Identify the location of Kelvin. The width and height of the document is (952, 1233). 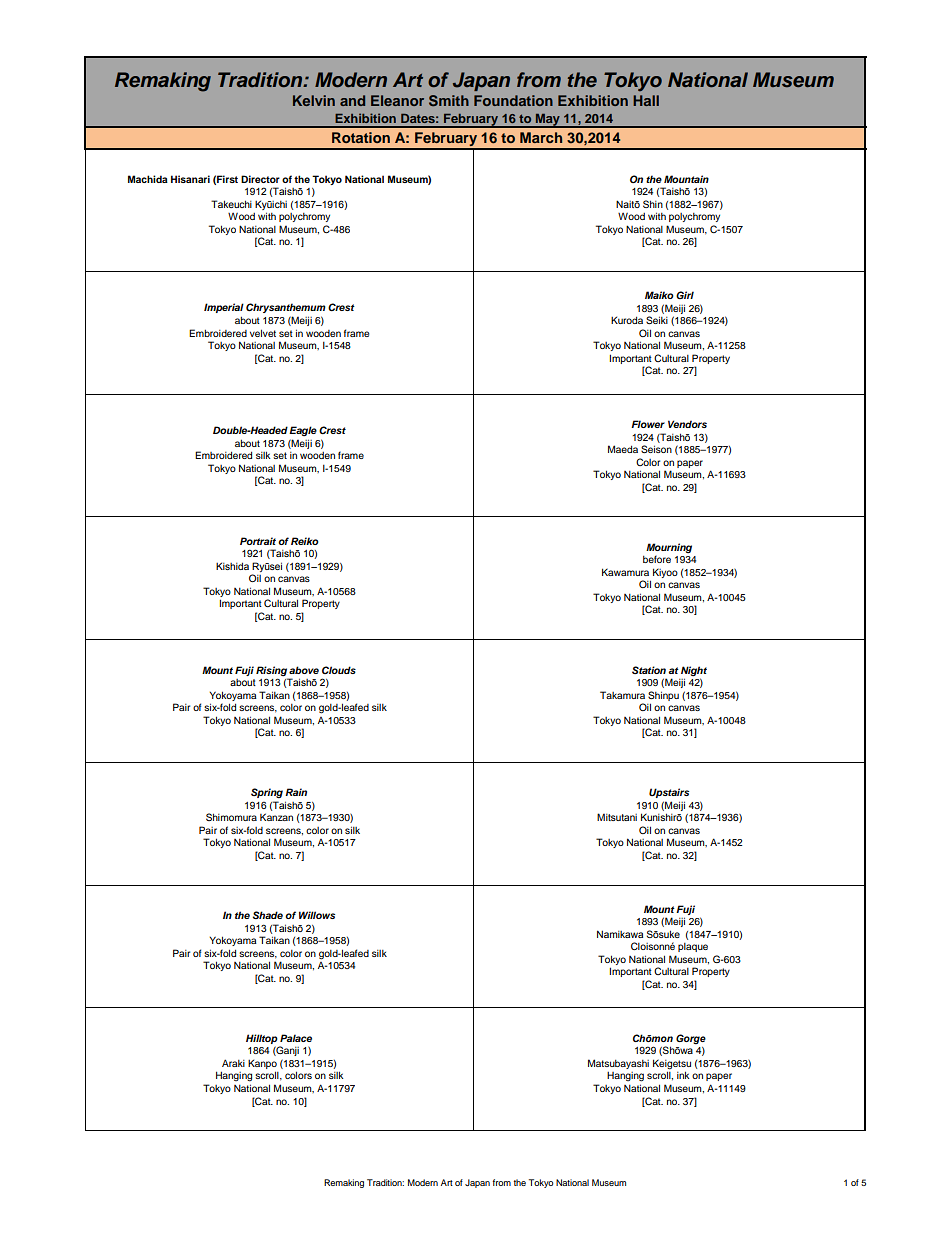
(314, 100).
